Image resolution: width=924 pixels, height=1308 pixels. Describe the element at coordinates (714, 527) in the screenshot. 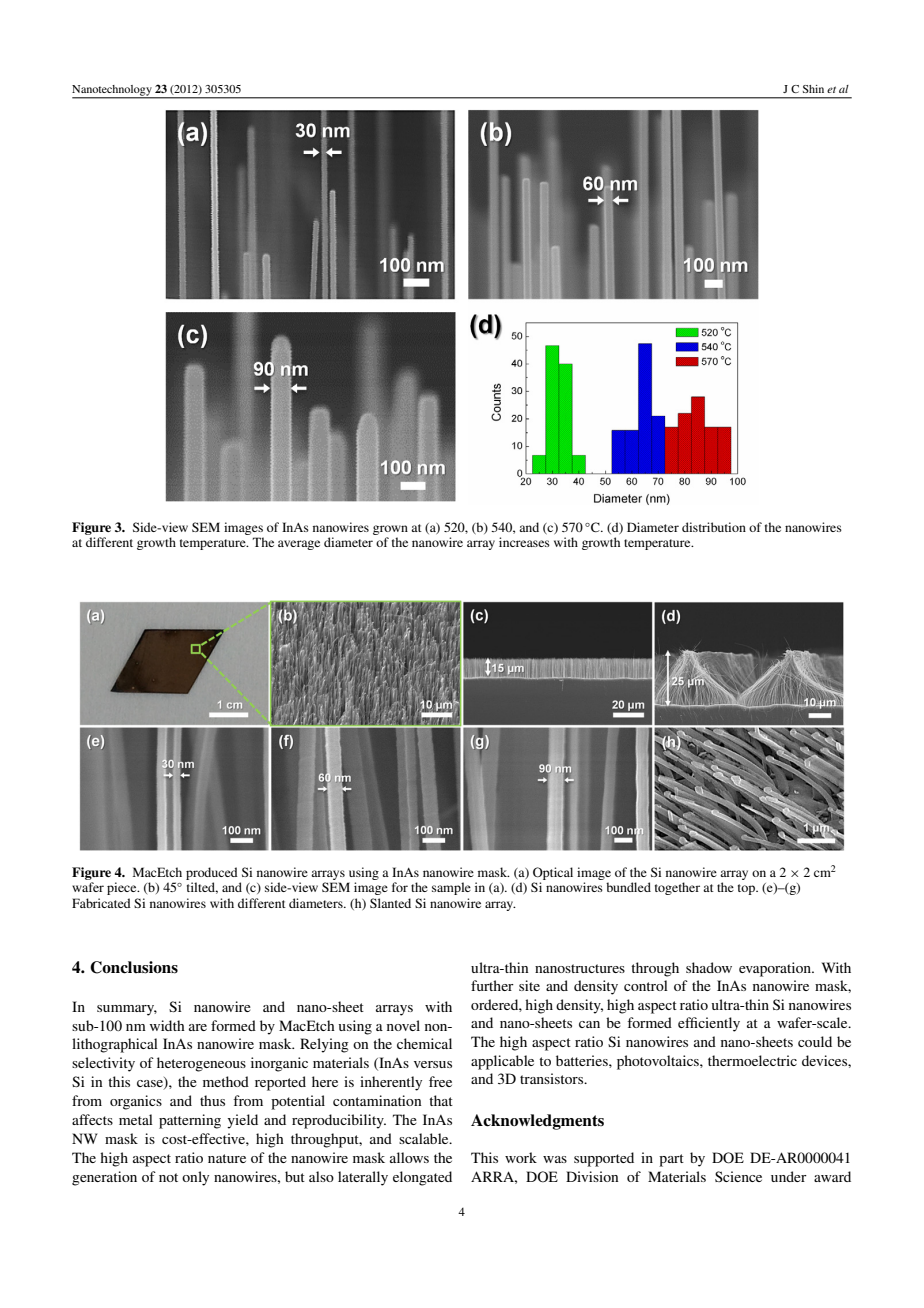

I see `distribution` at that location.
